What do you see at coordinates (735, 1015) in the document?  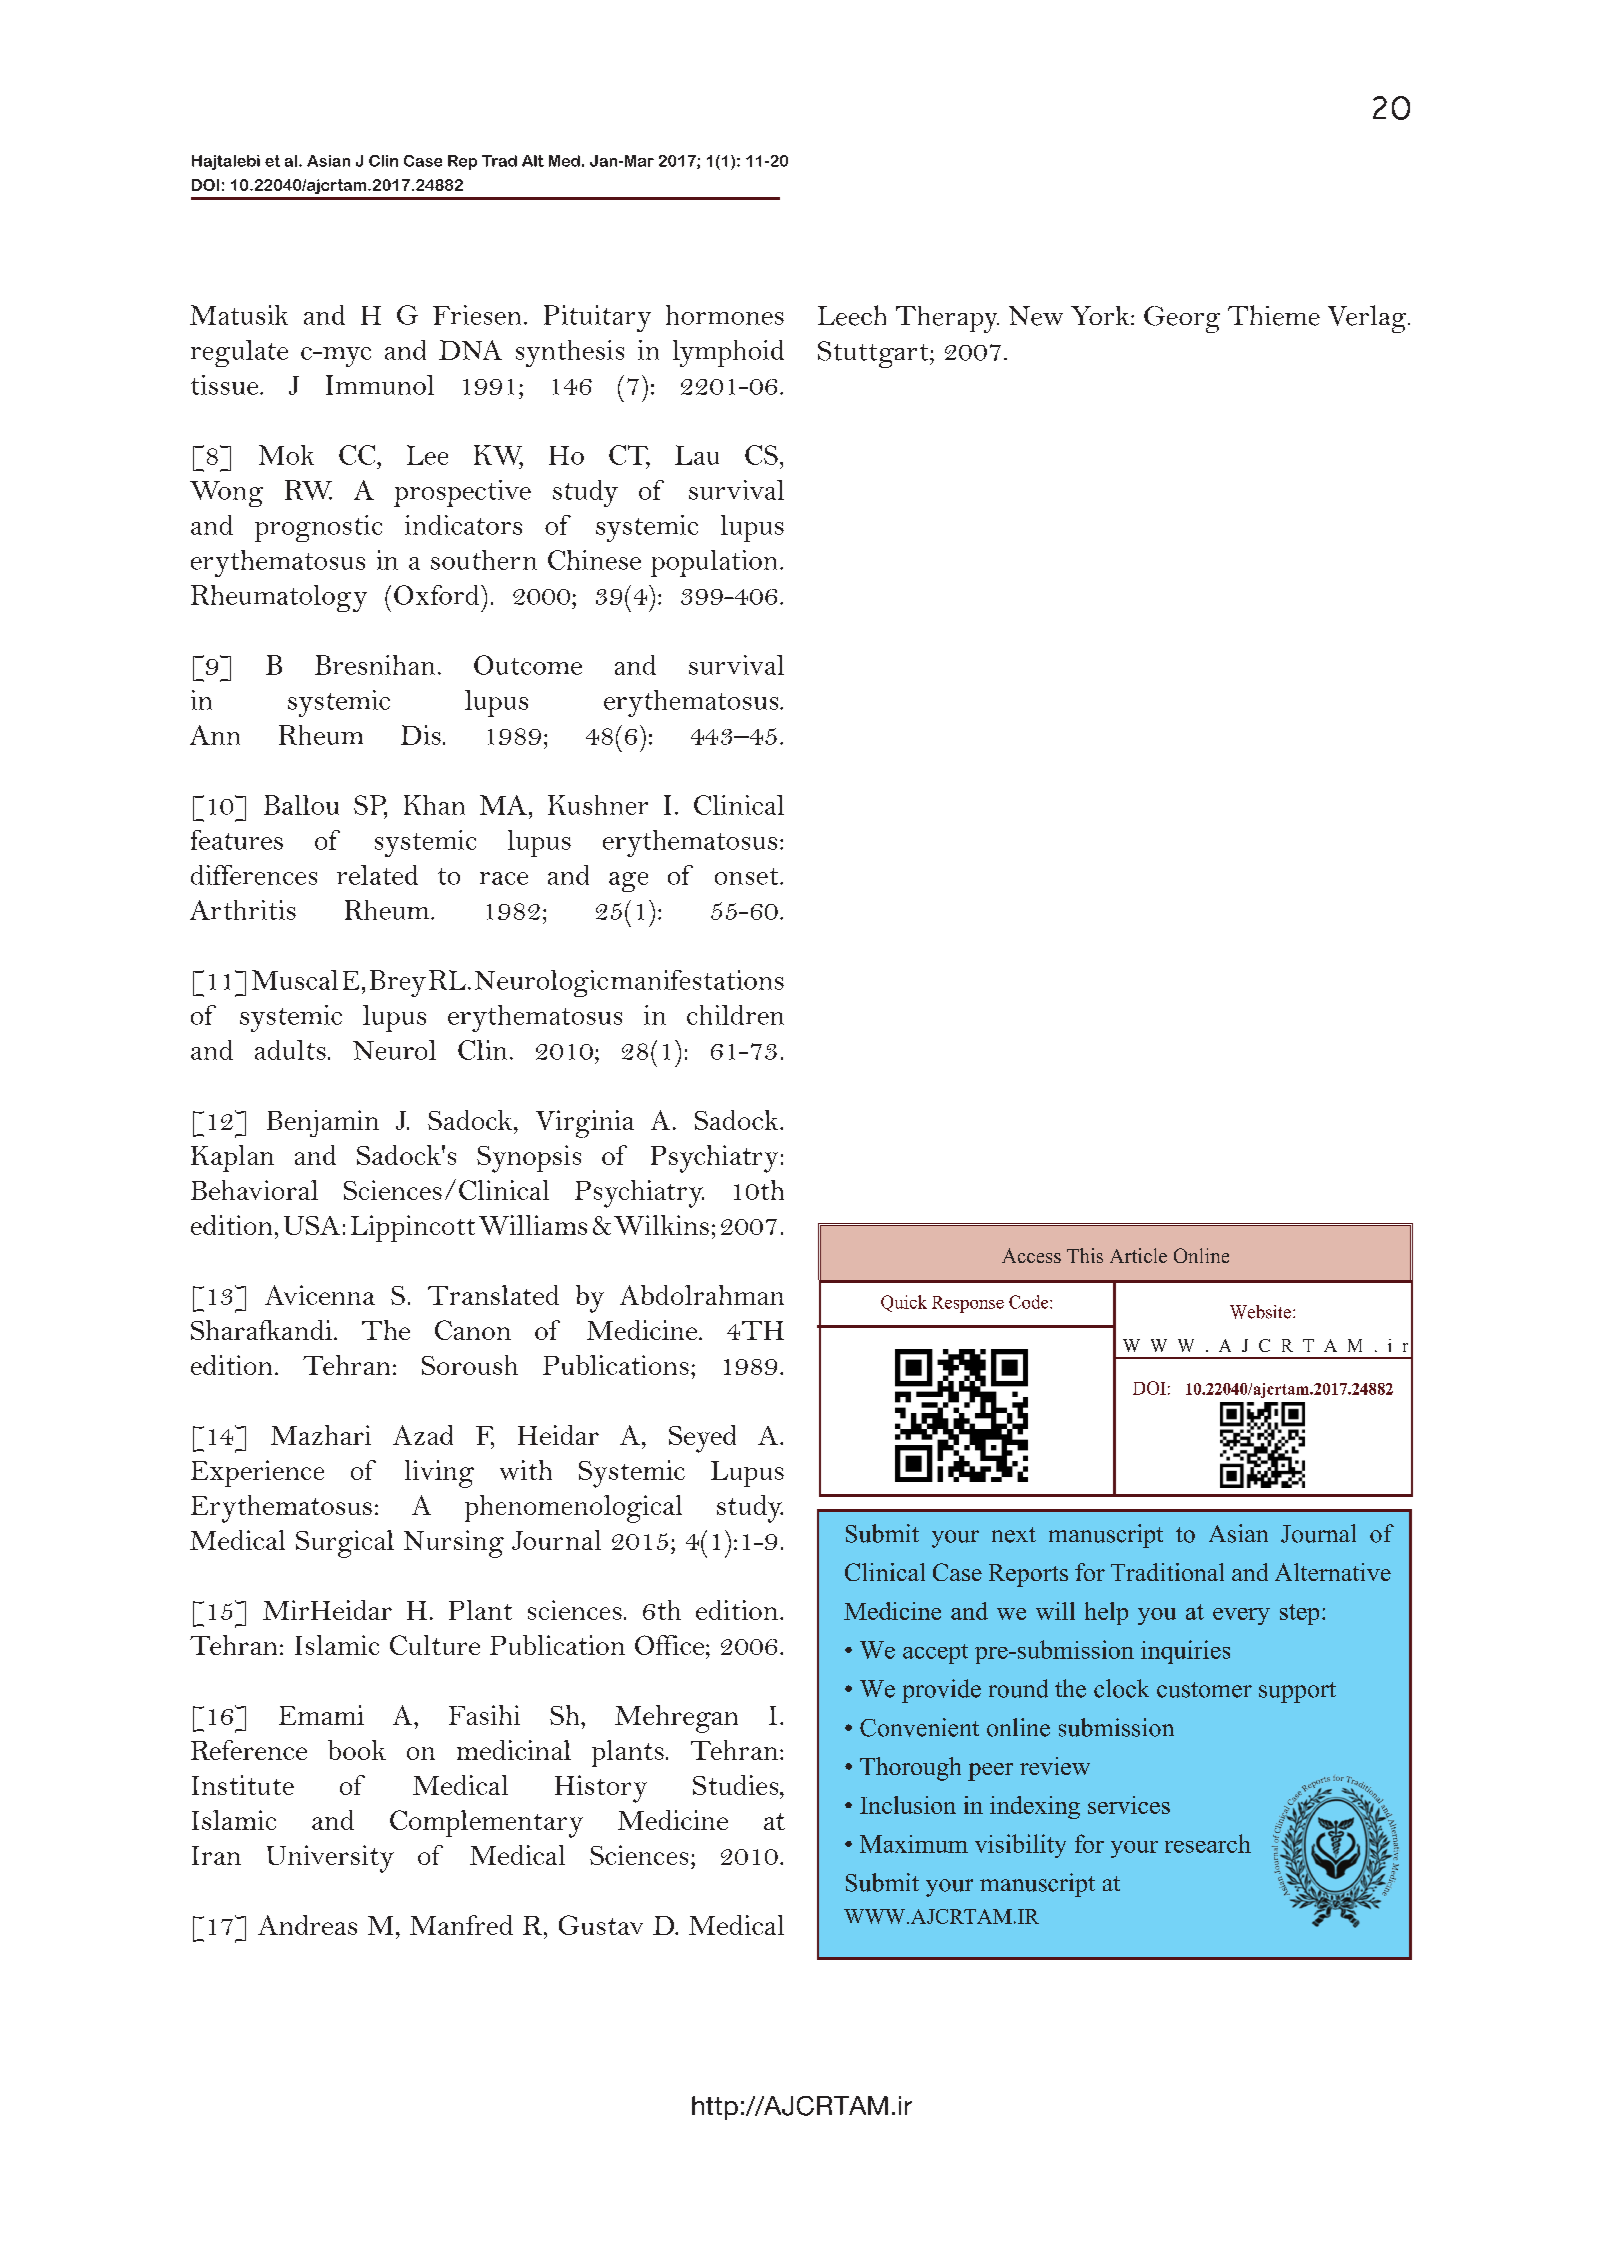 I see `children` at bounding box center [735, 1015].
